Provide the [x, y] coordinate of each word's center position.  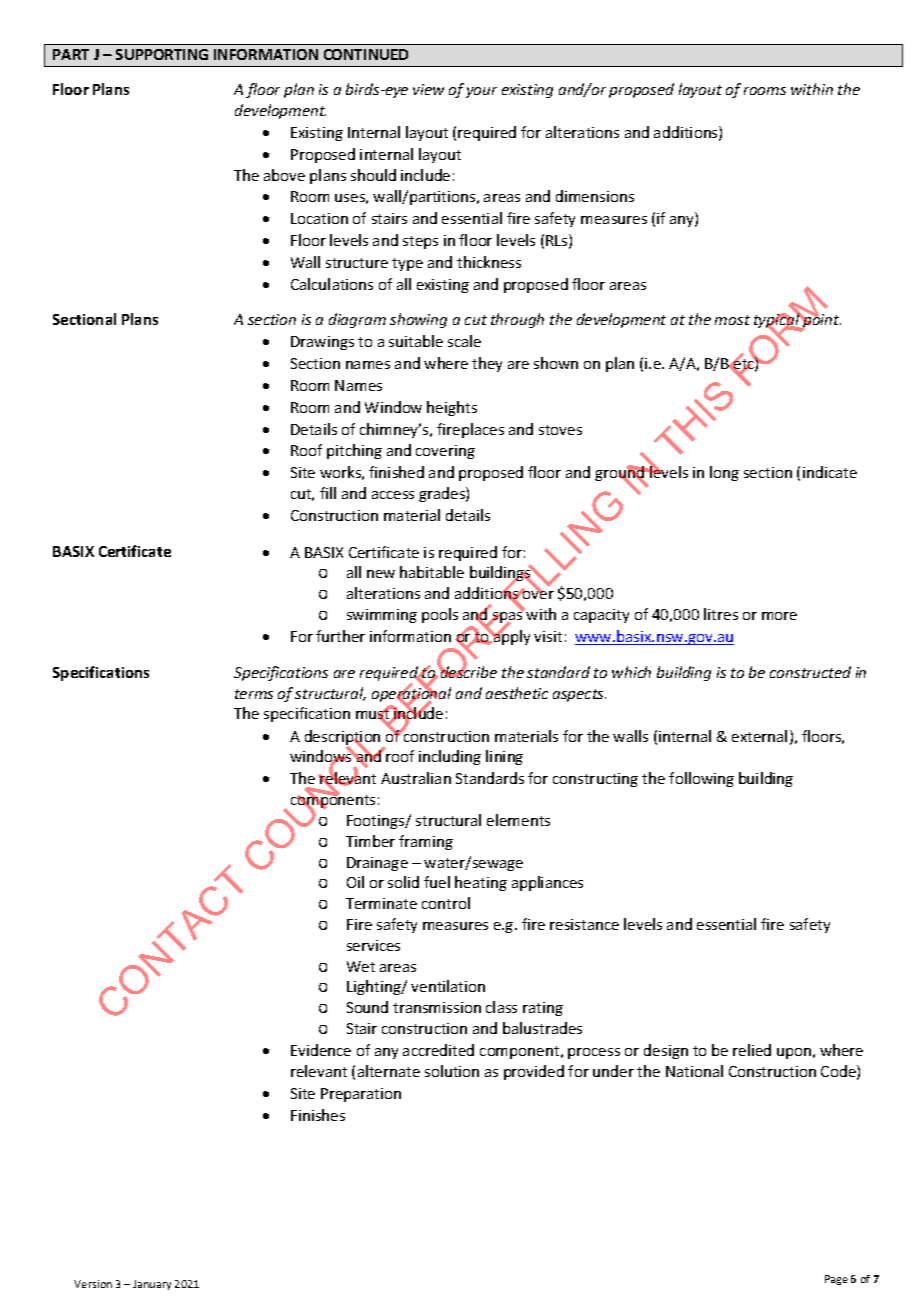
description [344, 739]
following [701, 779]
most [732, 320]
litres [721, 614]
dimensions [595, 196]
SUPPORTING [162, 54]
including [450, 757]
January [152, 1285]
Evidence [321, 1050]
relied [752, 1050]
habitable [432, 572]
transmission [437, 1007]
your [481, 92]
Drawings [322, 343]
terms [254, 694]
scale [464, 341]
